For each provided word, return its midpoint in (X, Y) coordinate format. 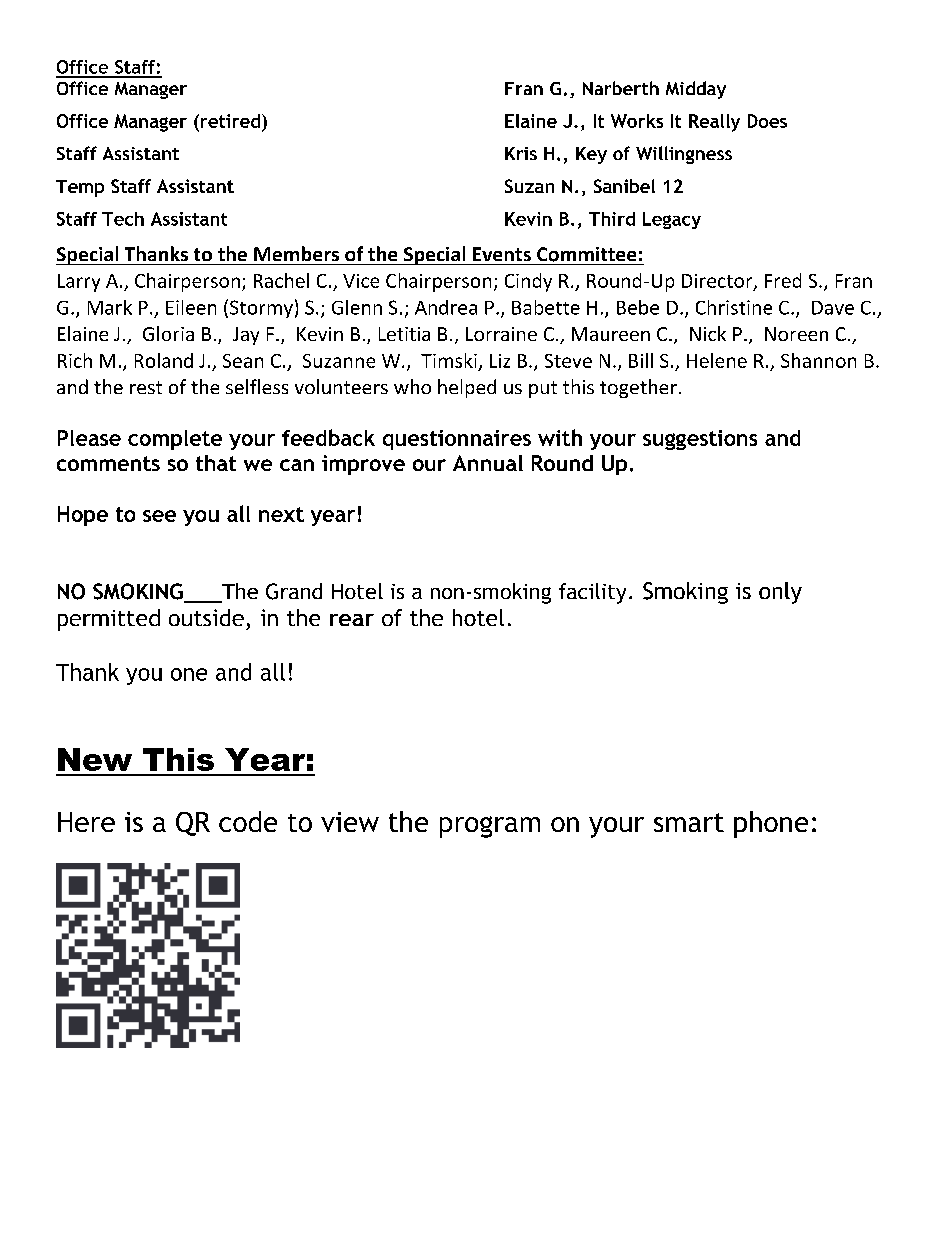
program (490, 827)
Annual (488, 463)
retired (230, 121)
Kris (521, 153)
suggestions (700, 440)
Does (767, 121)
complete (175, 440)
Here (86, 822)
